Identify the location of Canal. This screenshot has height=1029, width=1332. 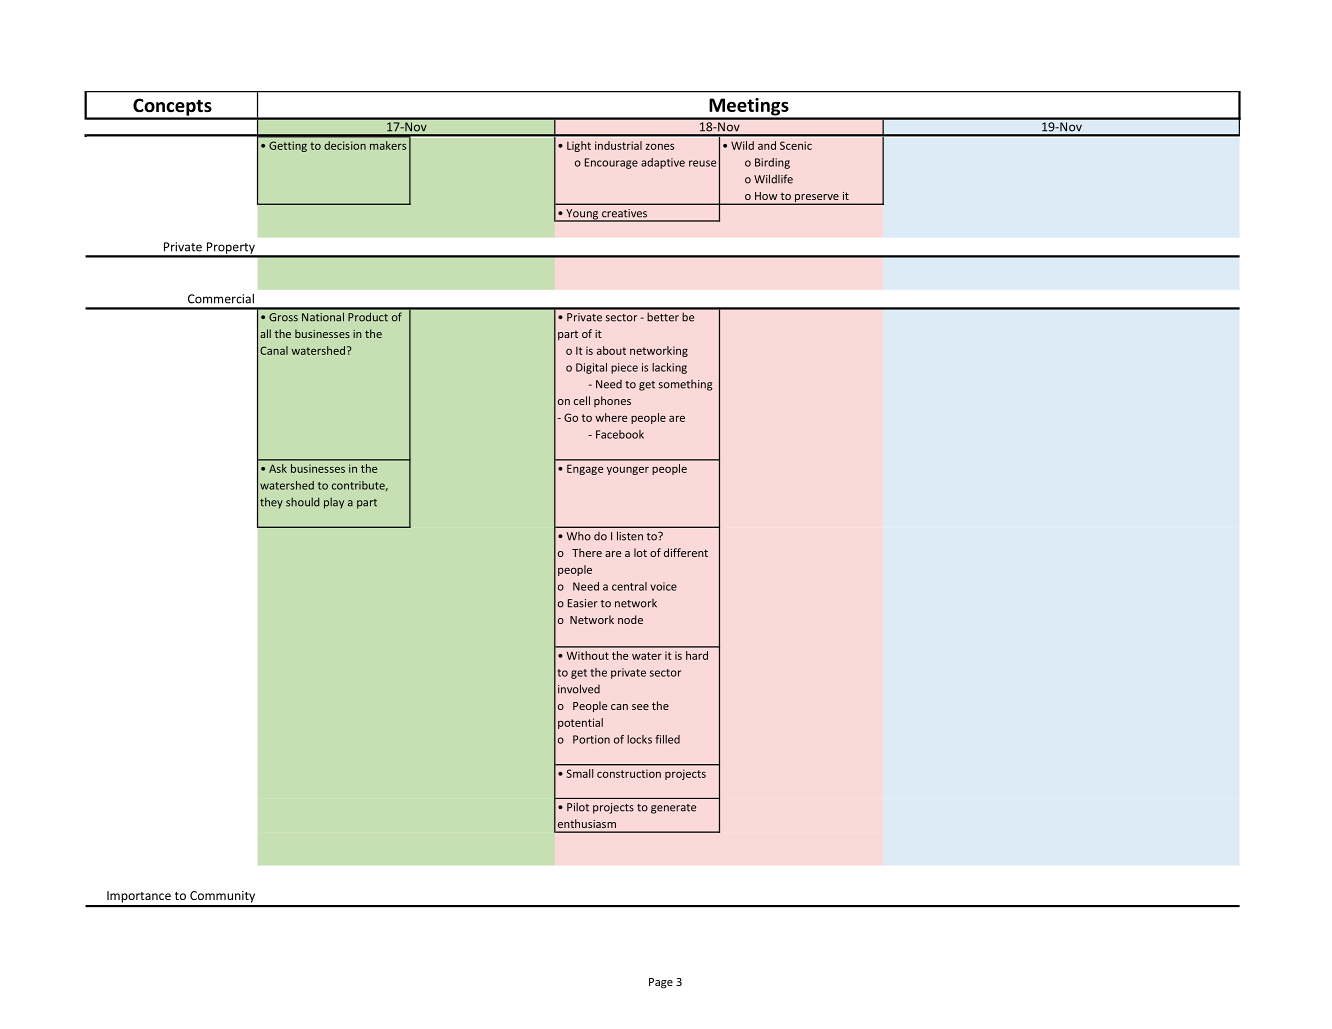
(274, 350).
